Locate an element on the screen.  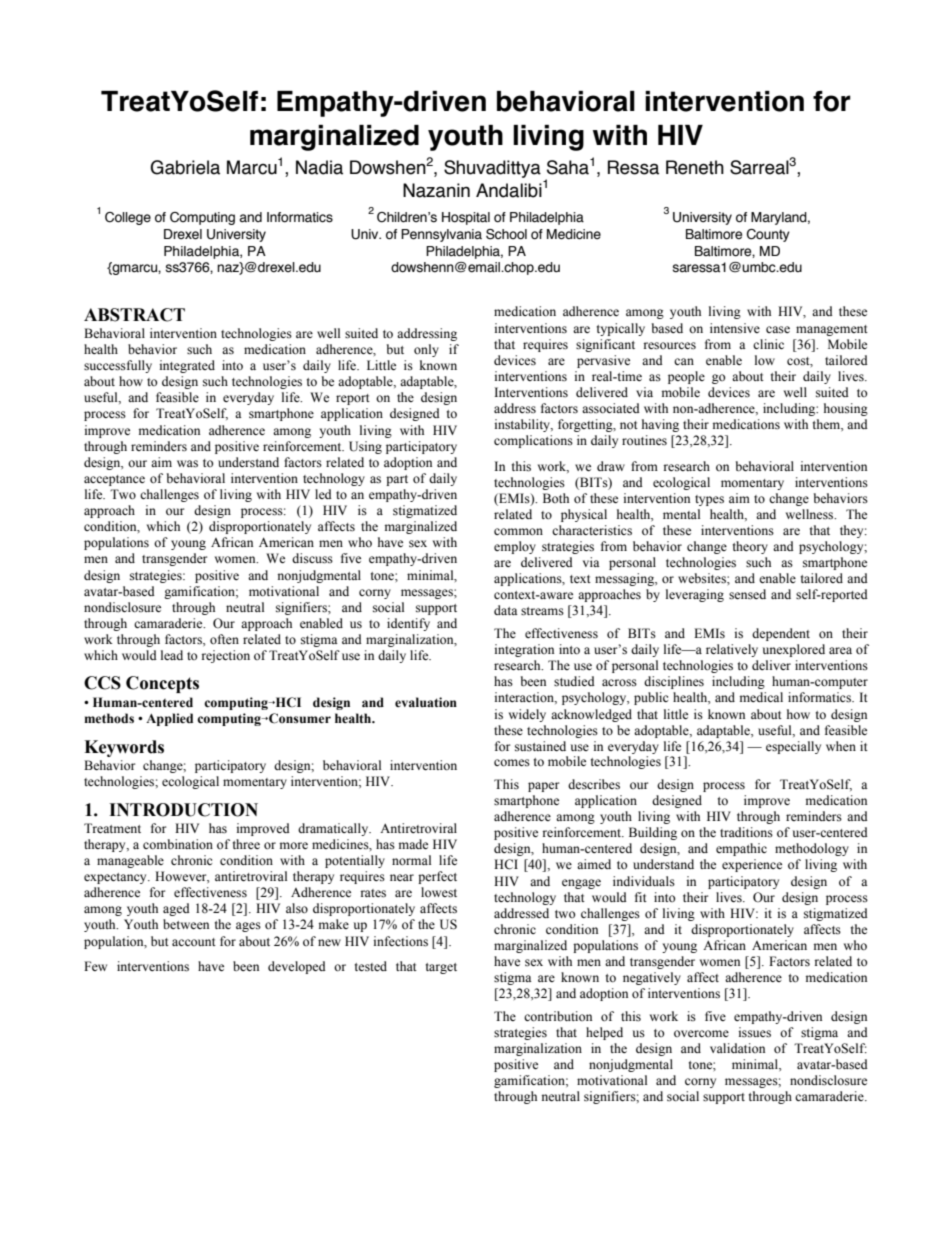
sensed is located at coordinates (747, 594).
